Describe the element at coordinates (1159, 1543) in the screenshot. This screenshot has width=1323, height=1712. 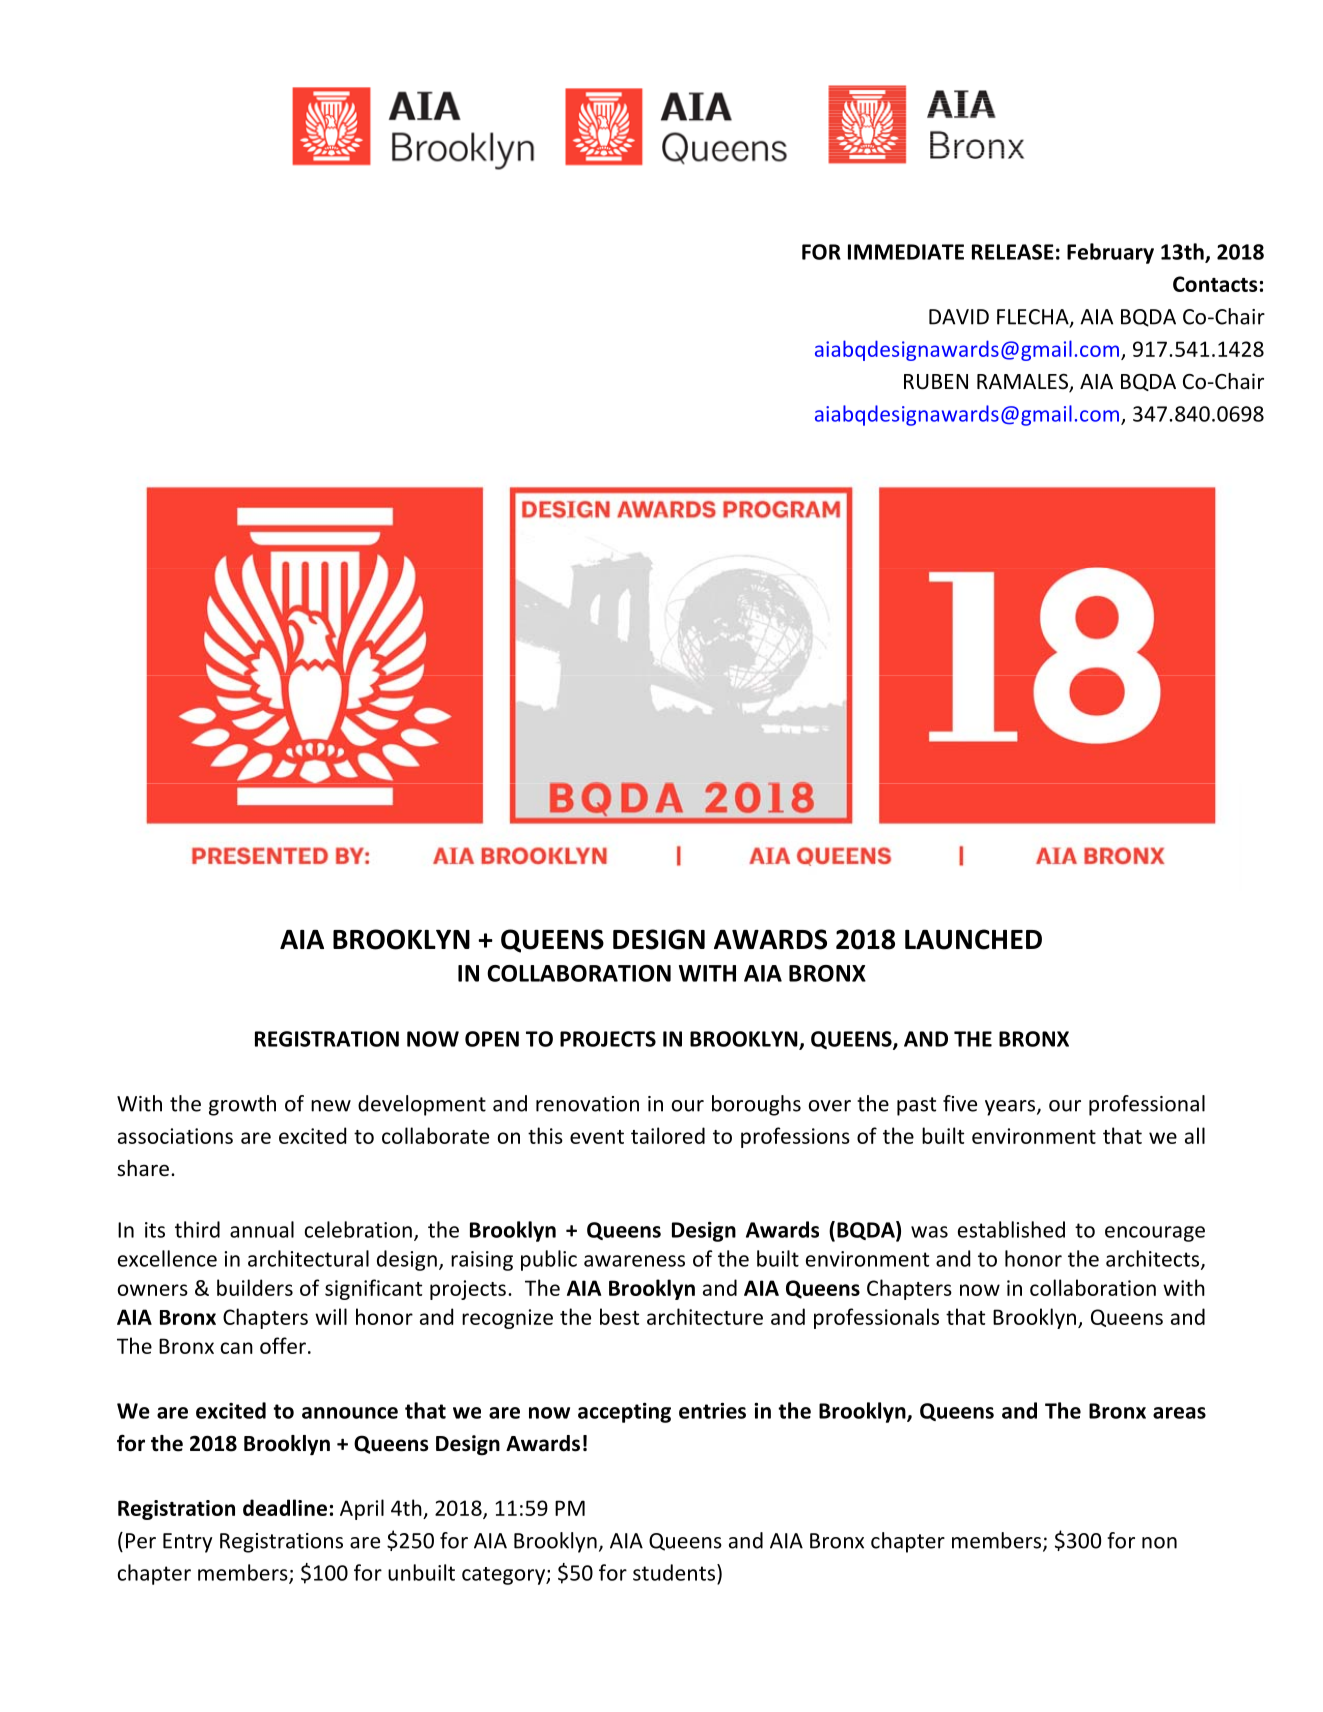
I see `non` at that location.
